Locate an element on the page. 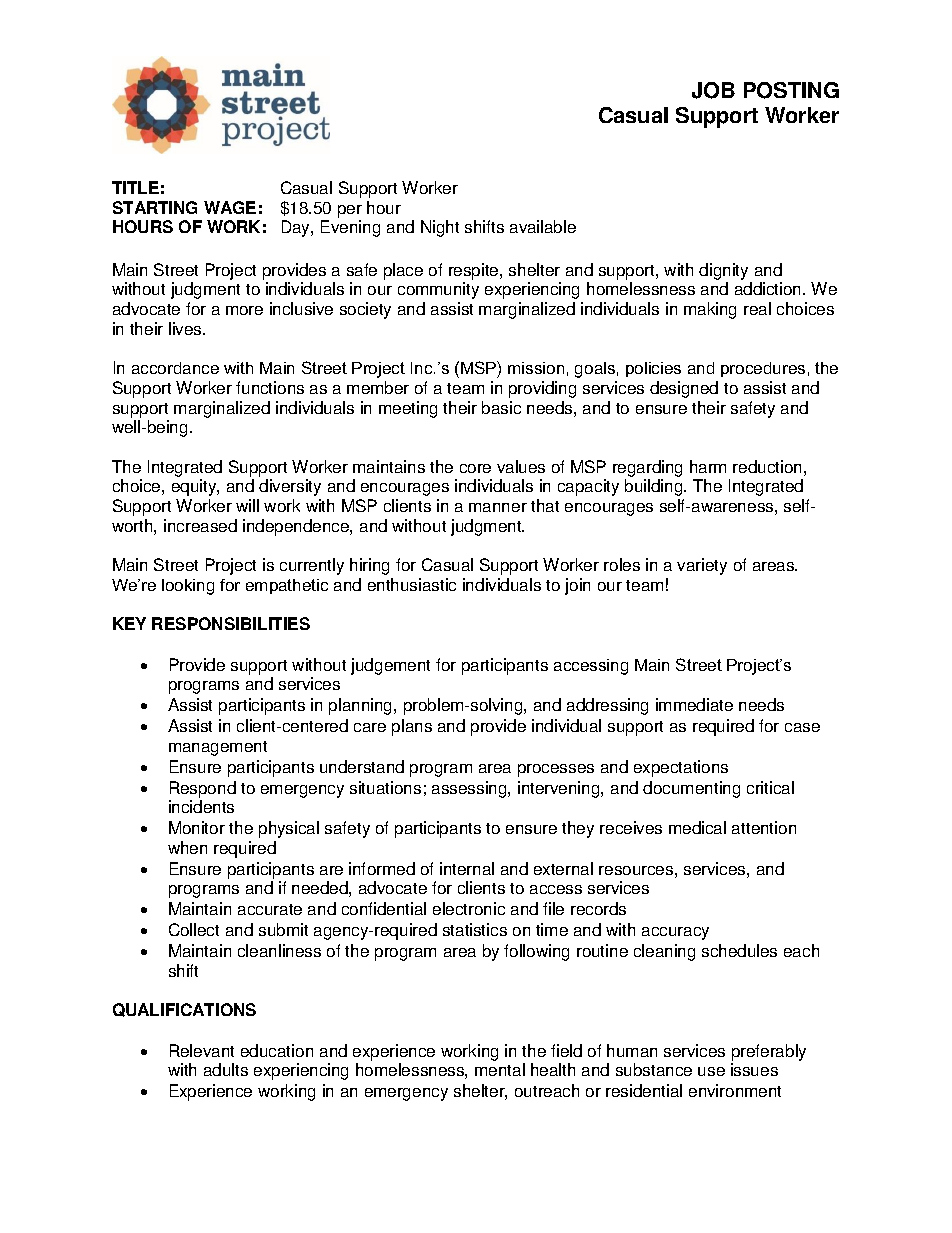 The image size is (952, 1233). enthusiastic is located at coordinates (412, 584).
